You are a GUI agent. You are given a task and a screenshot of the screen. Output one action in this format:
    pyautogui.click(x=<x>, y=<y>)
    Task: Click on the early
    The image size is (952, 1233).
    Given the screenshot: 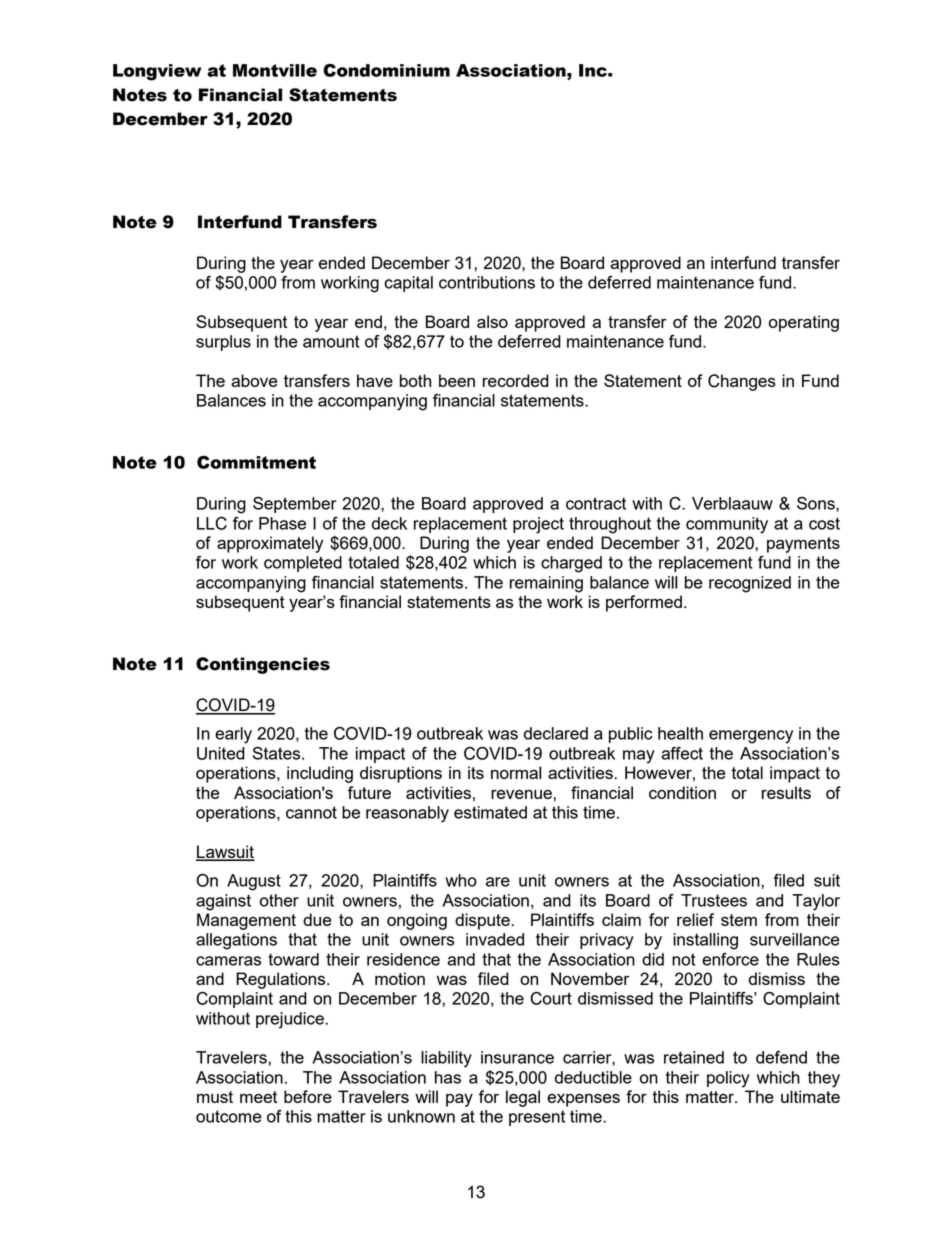 What is the action you would take?
    pyautogui.click(x=233, y=735)
